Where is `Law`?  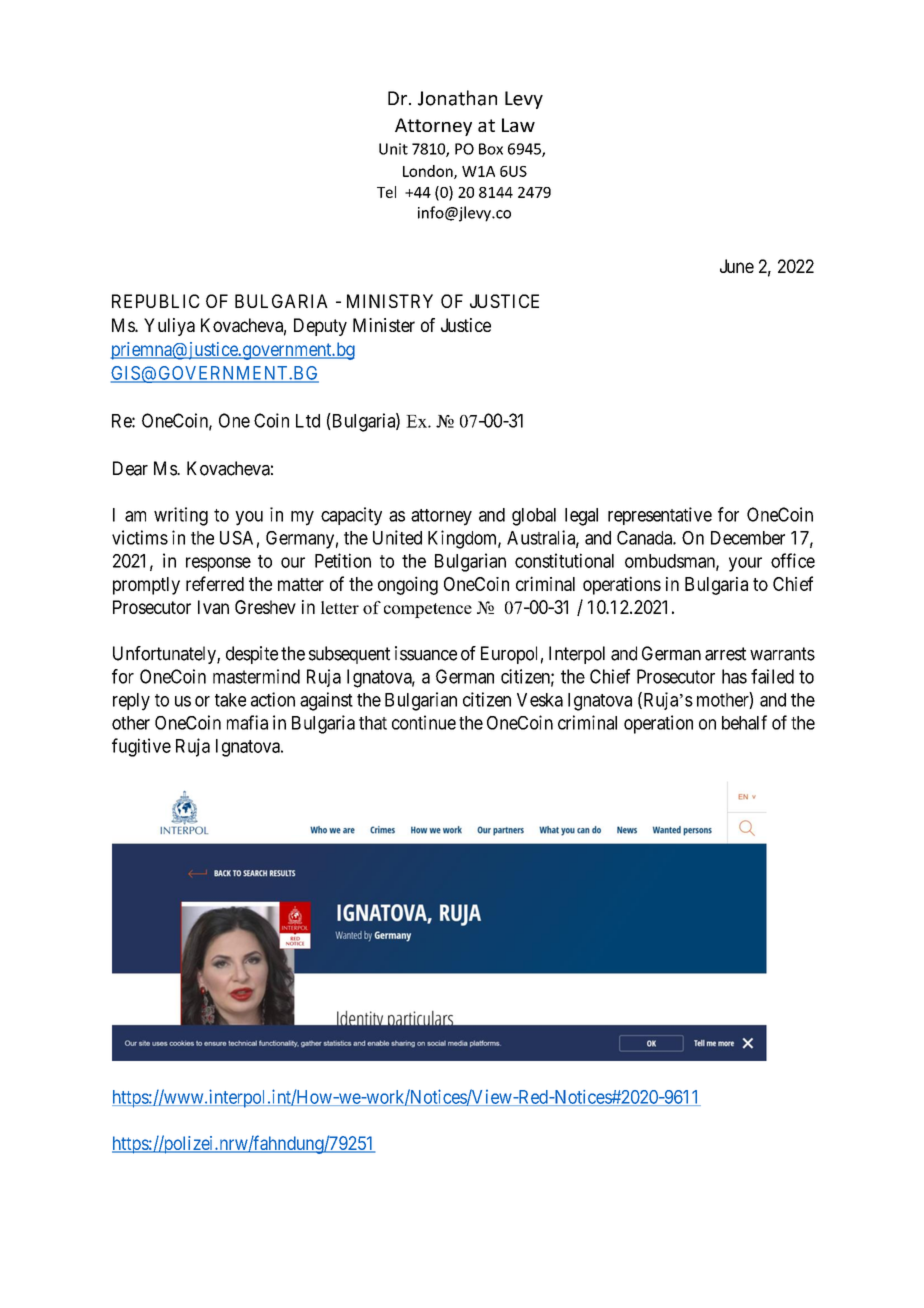
Law is located at coordinates (518, 125).
